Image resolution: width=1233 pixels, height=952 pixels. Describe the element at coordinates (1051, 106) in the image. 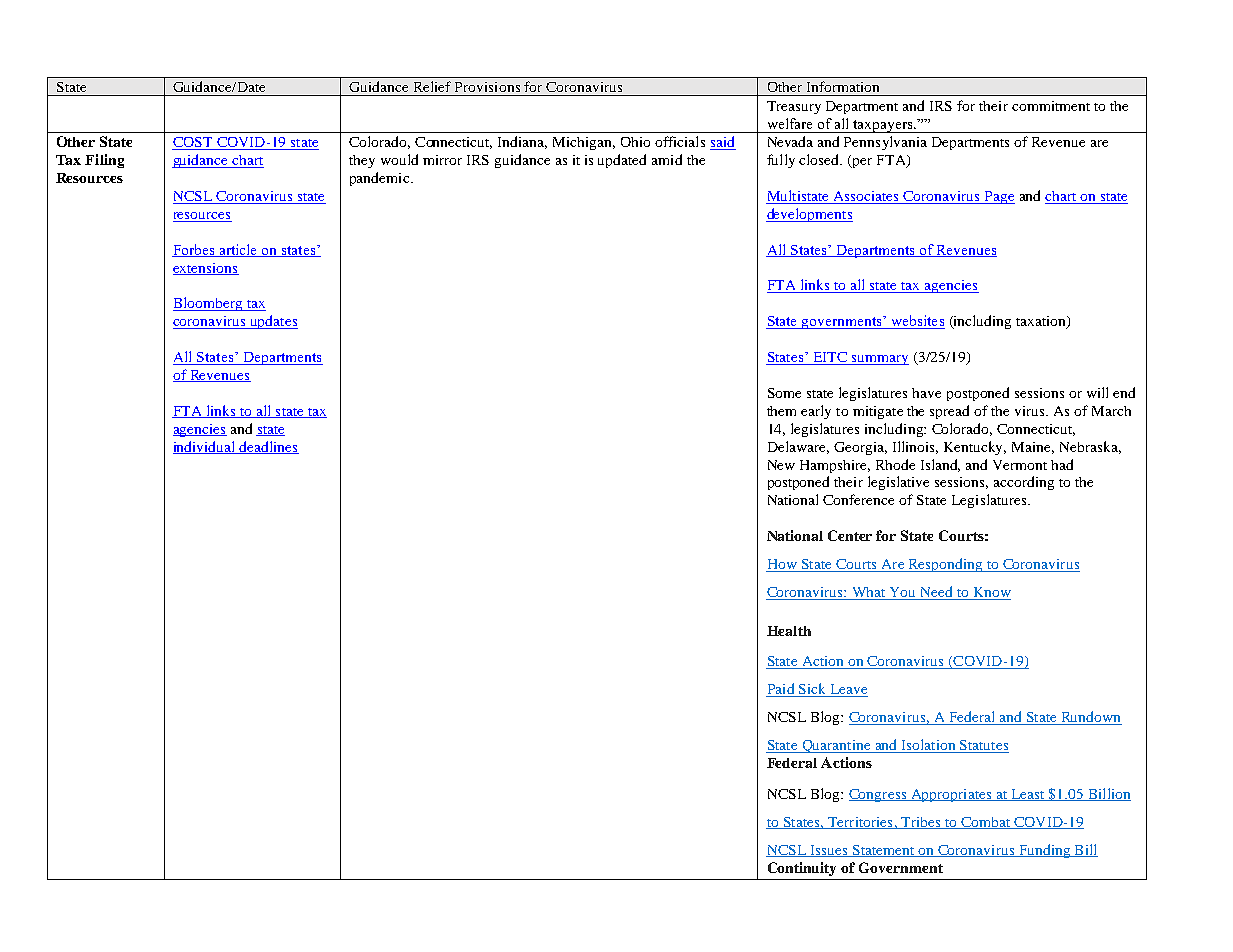

I see `commitment` at that location.
